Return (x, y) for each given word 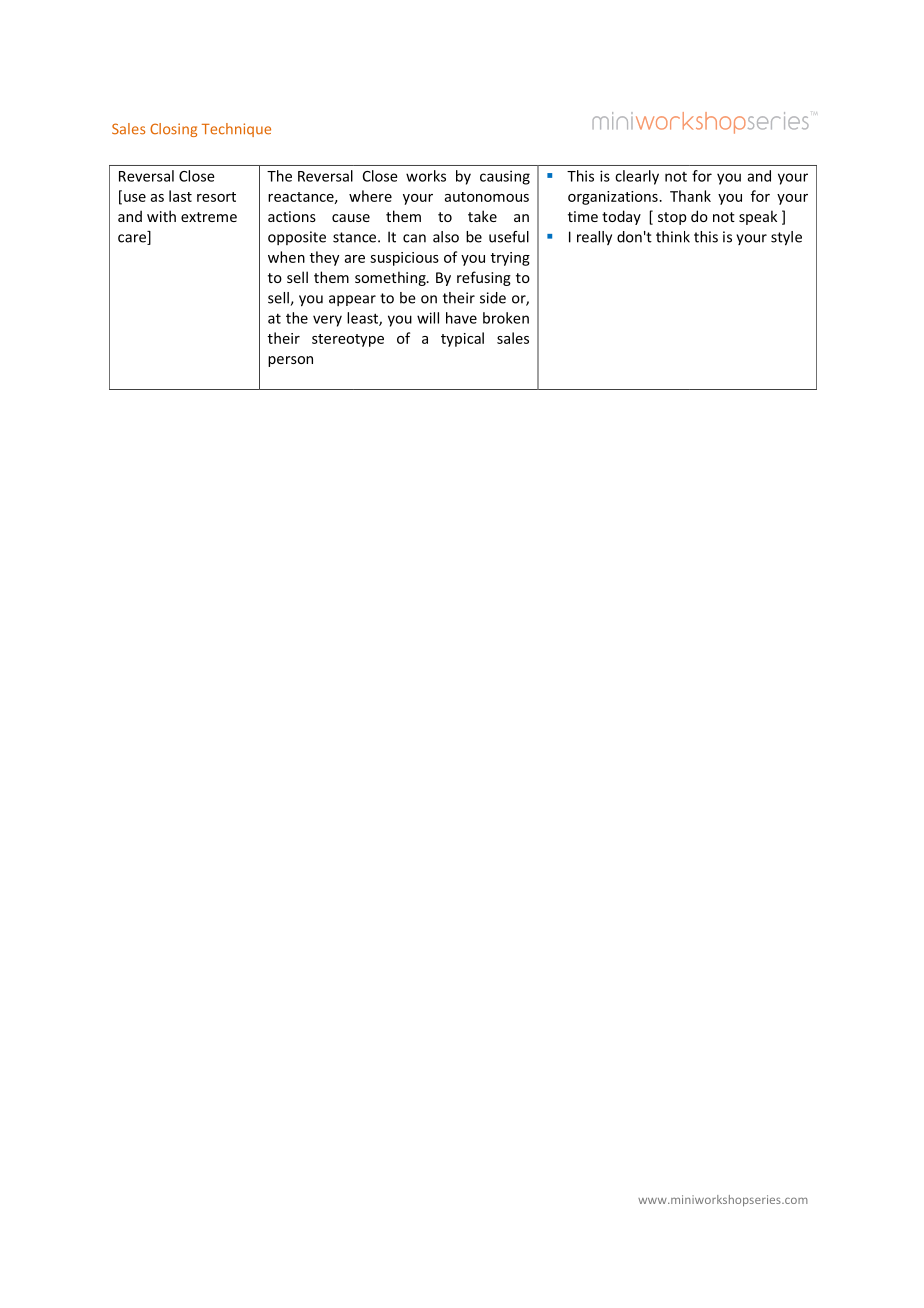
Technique (236, 130)
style (786, 238)
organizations (613, 198)
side (493, 298)
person (290, 361)
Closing (173, 130)
